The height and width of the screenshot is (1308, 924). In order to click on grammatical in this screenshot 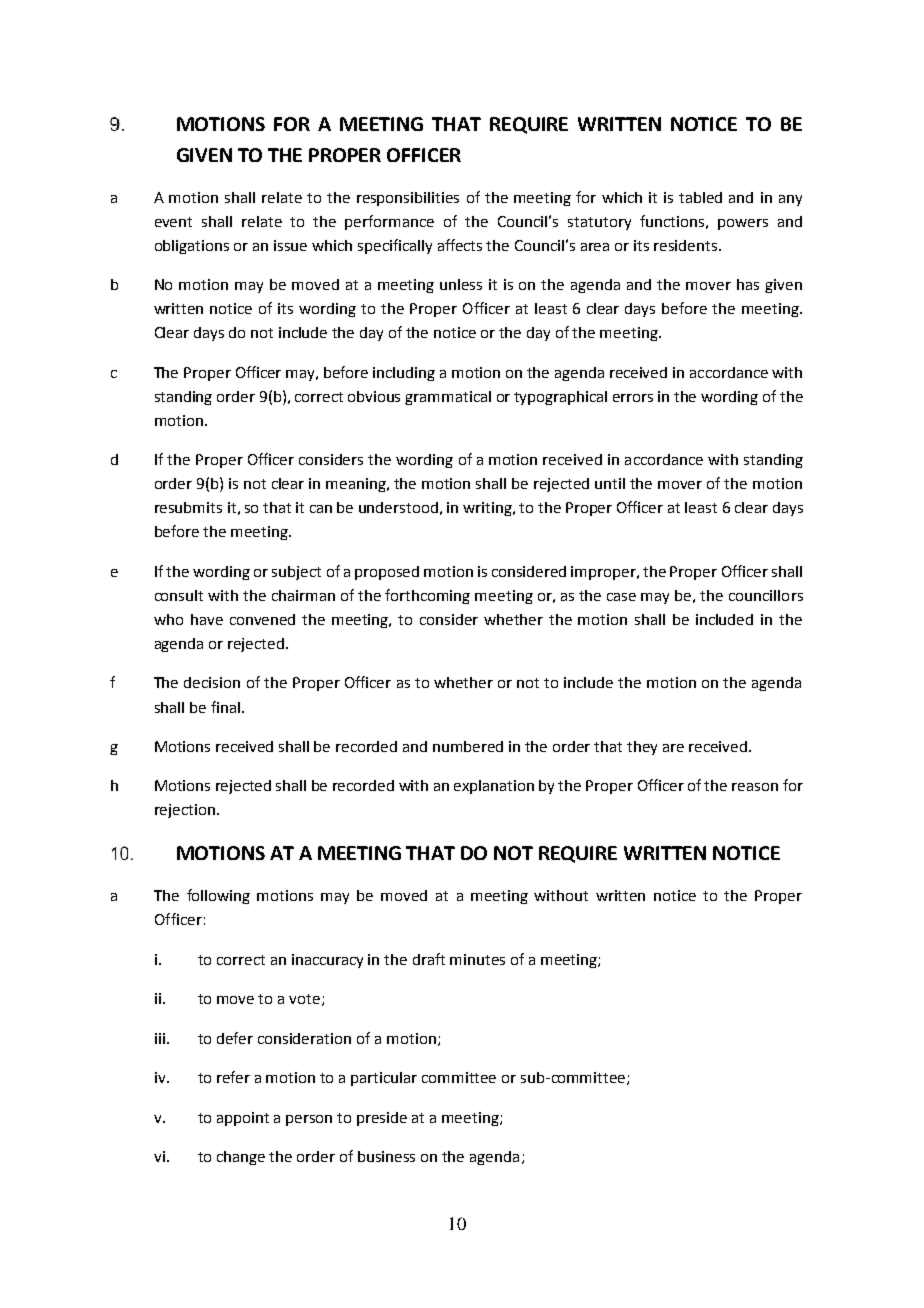, I will do `click(448, 398)`.
